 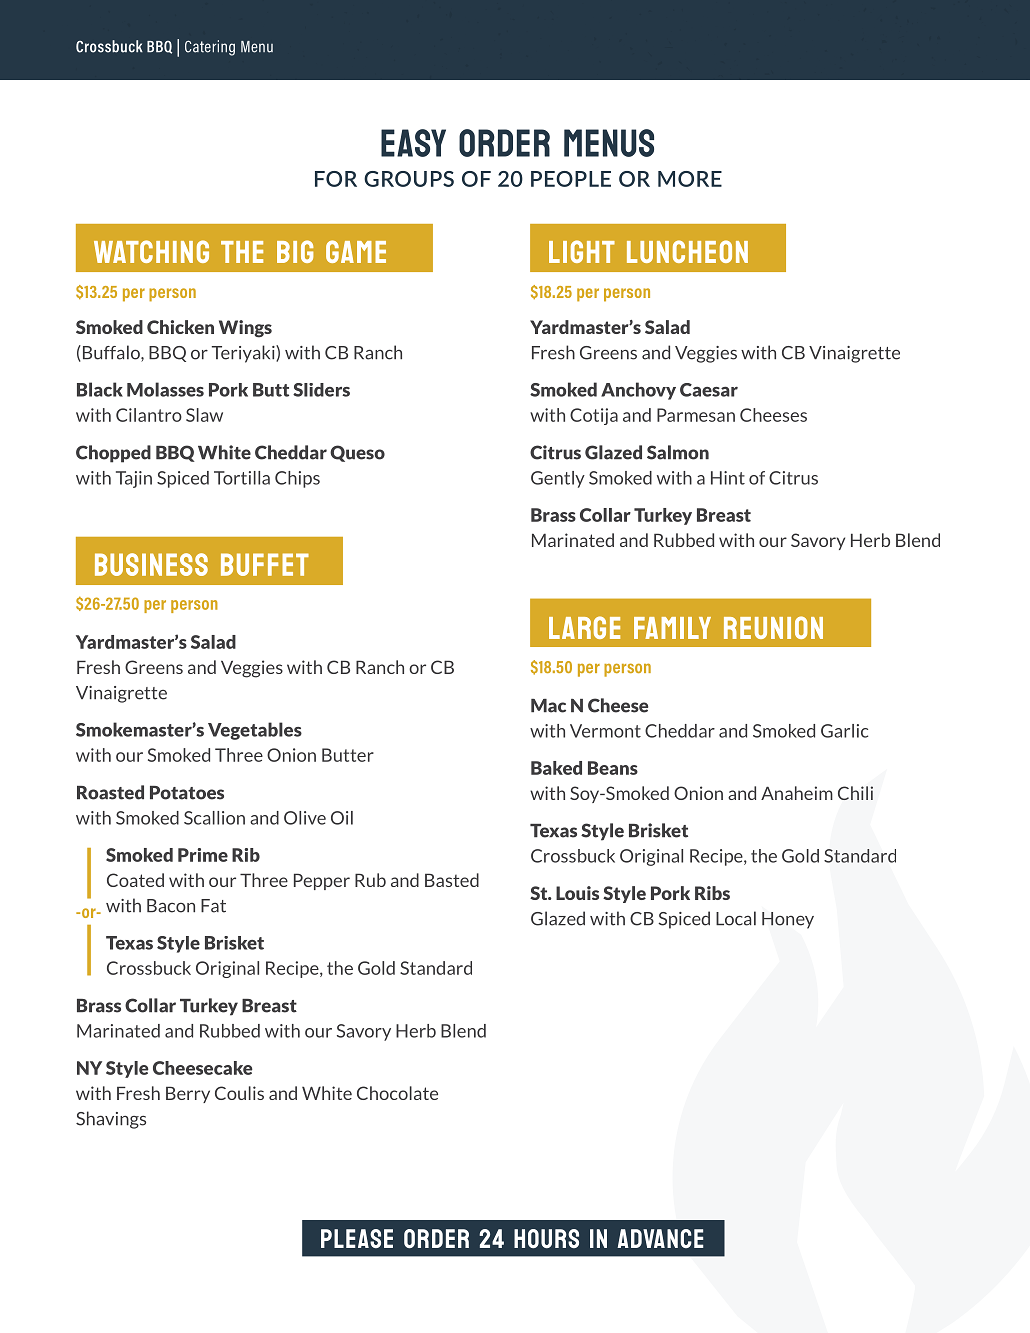 I want to click on Scallion, so click(x=214, y=818).
